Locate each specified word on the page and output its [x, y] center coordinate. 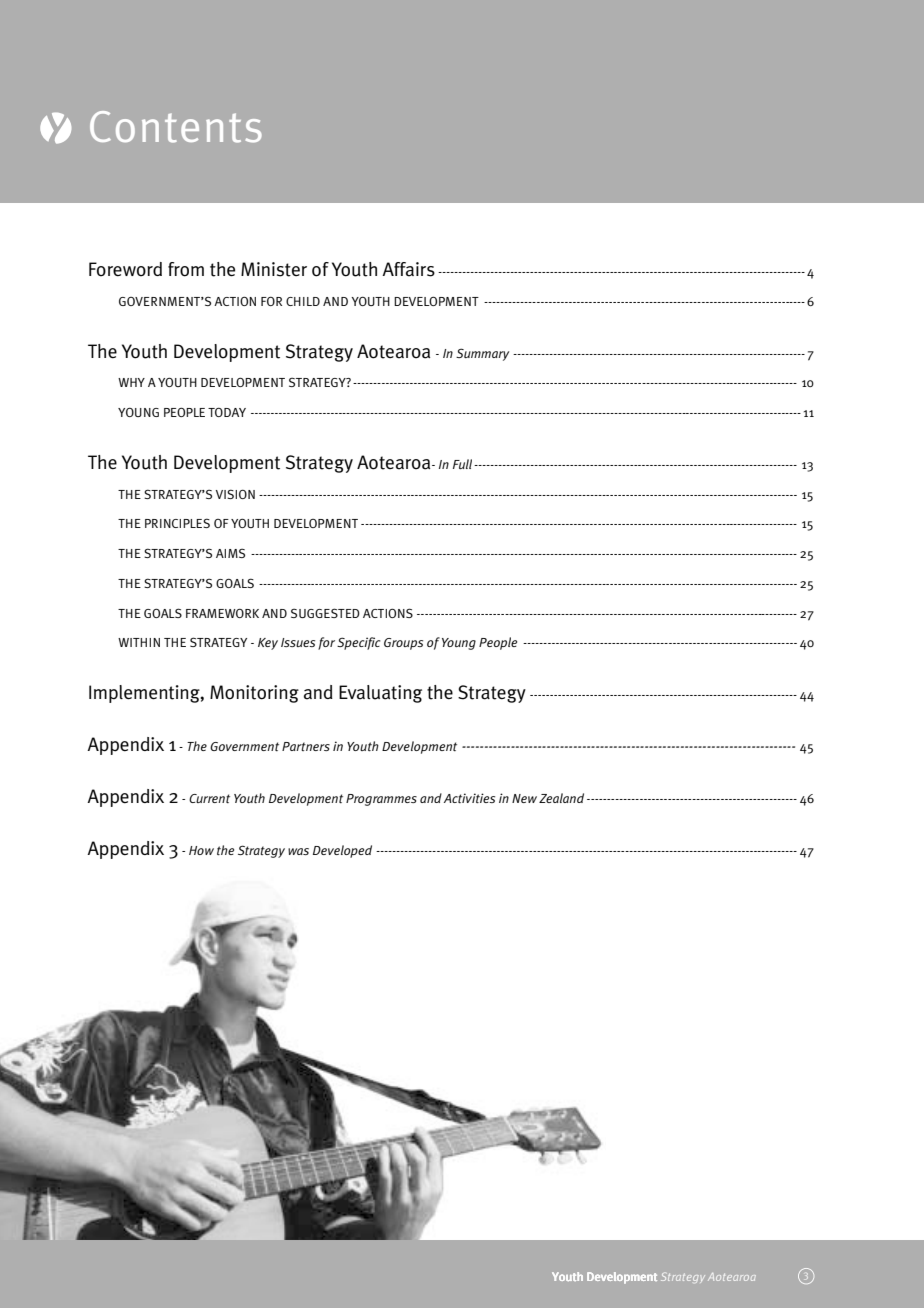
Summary [482, 354]
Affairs [408, 269]
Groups [403, 644]
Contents [176, 127]
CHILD [303, 301]
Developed [342, 851]
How [201, 850]
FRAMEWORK [222, 613]
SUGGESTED [325, 613]
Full [464, 464]
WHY [131, 382]
